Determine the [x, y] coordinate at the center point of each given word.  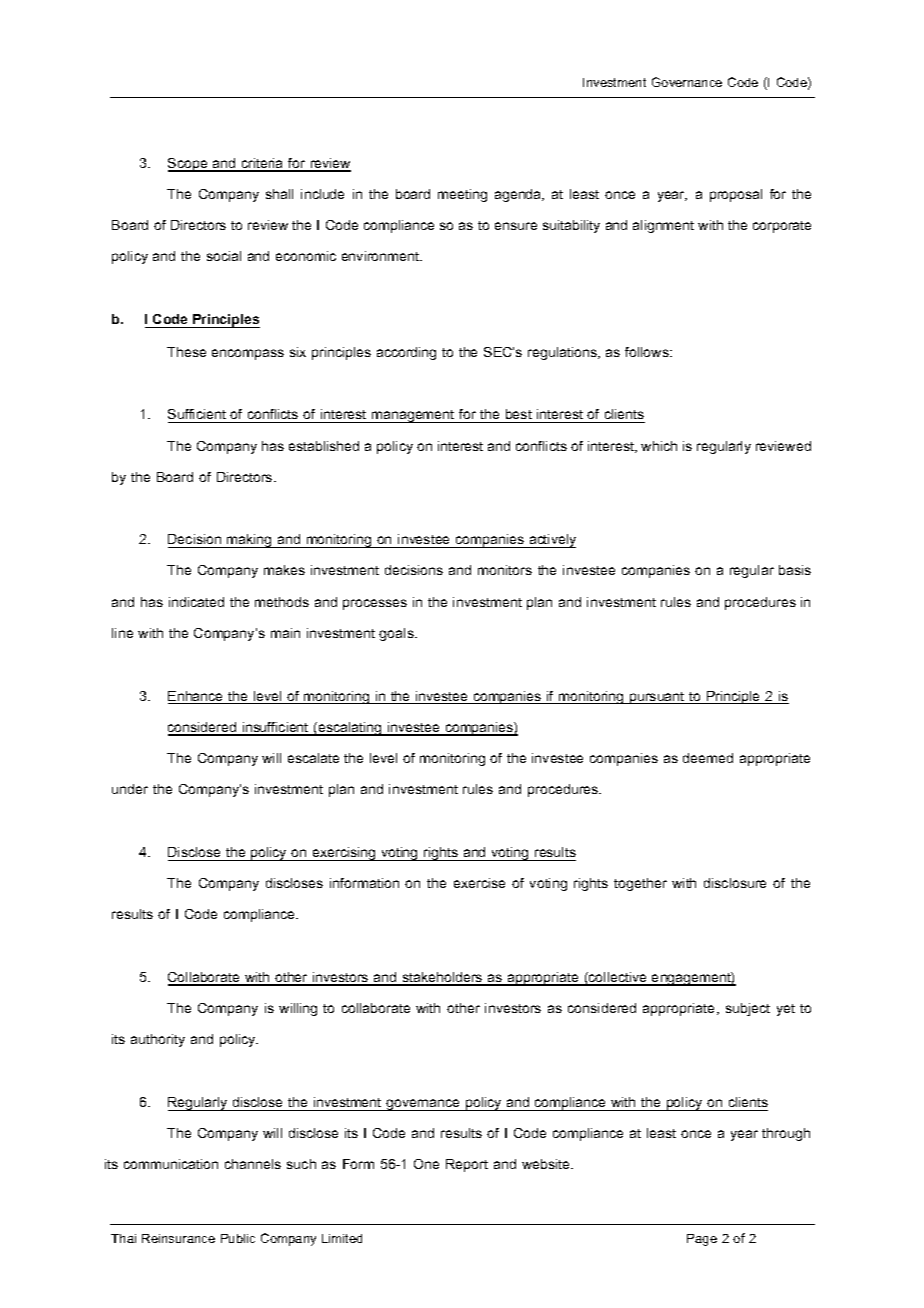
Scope [189, 165]
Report [467, 1165]
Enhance [197, 697]
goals [397, 634]
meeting [462, 195]
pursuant [657, 698]
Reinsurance [178, 1238]
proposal [736, 195]
